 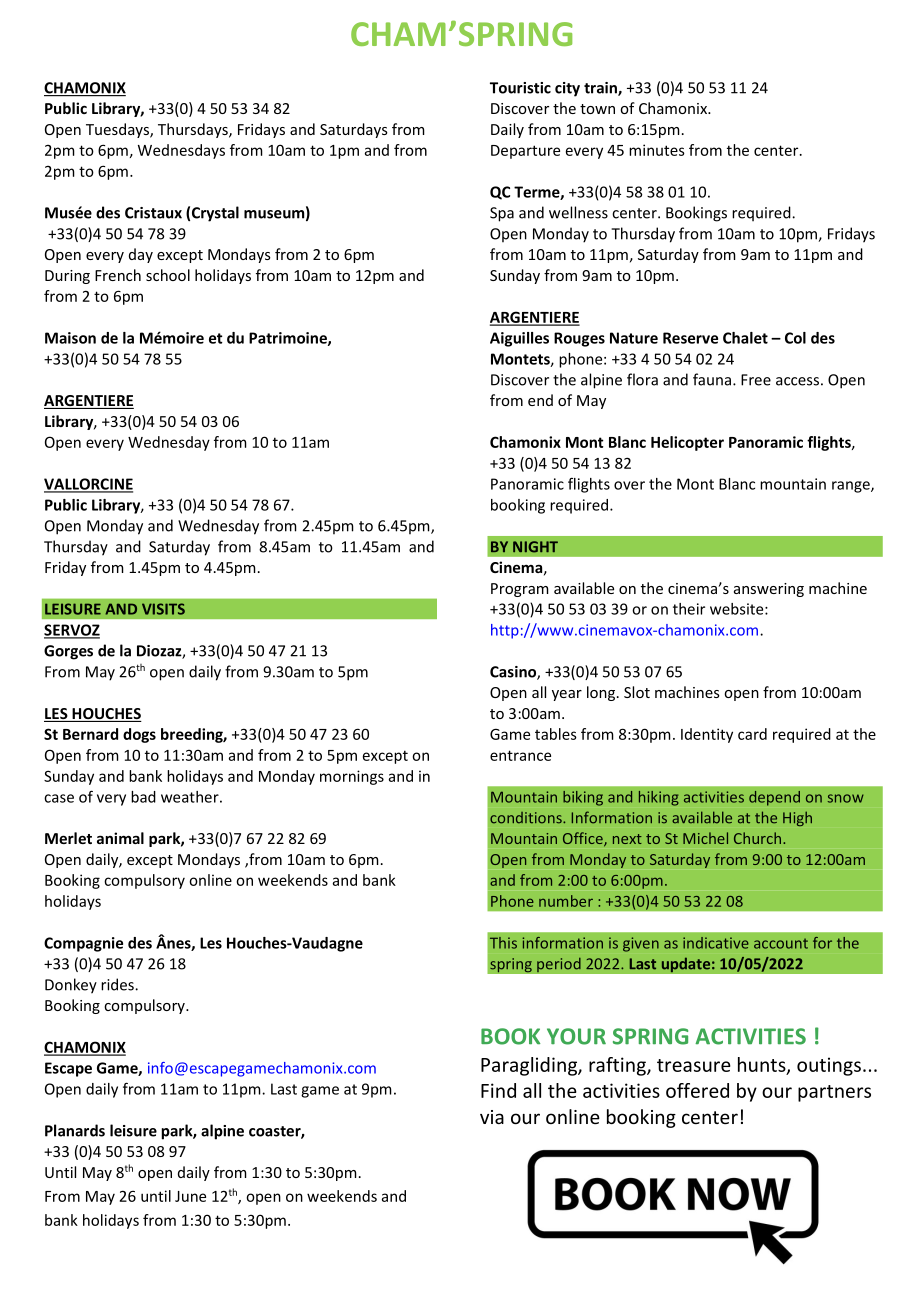 What do you see at coordinates (687, 443) in the screenshot?
I see `Helicopter` at bounding box center [687, 443].
